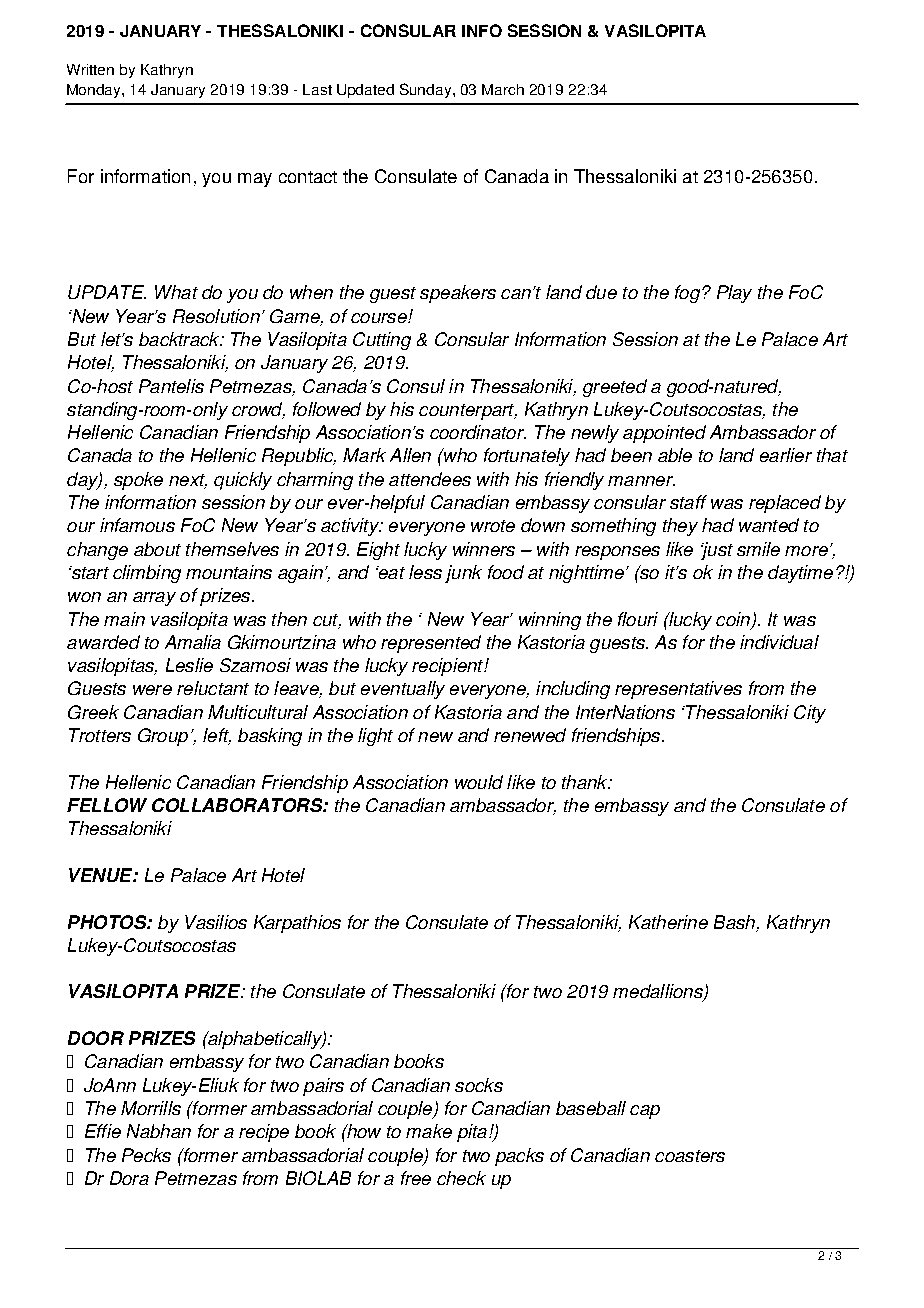 The width and height of the screenshot is (924, 1308). Describe the element at coordinates (478, 432) in the screenshot. I see `coordinator` at that location.
